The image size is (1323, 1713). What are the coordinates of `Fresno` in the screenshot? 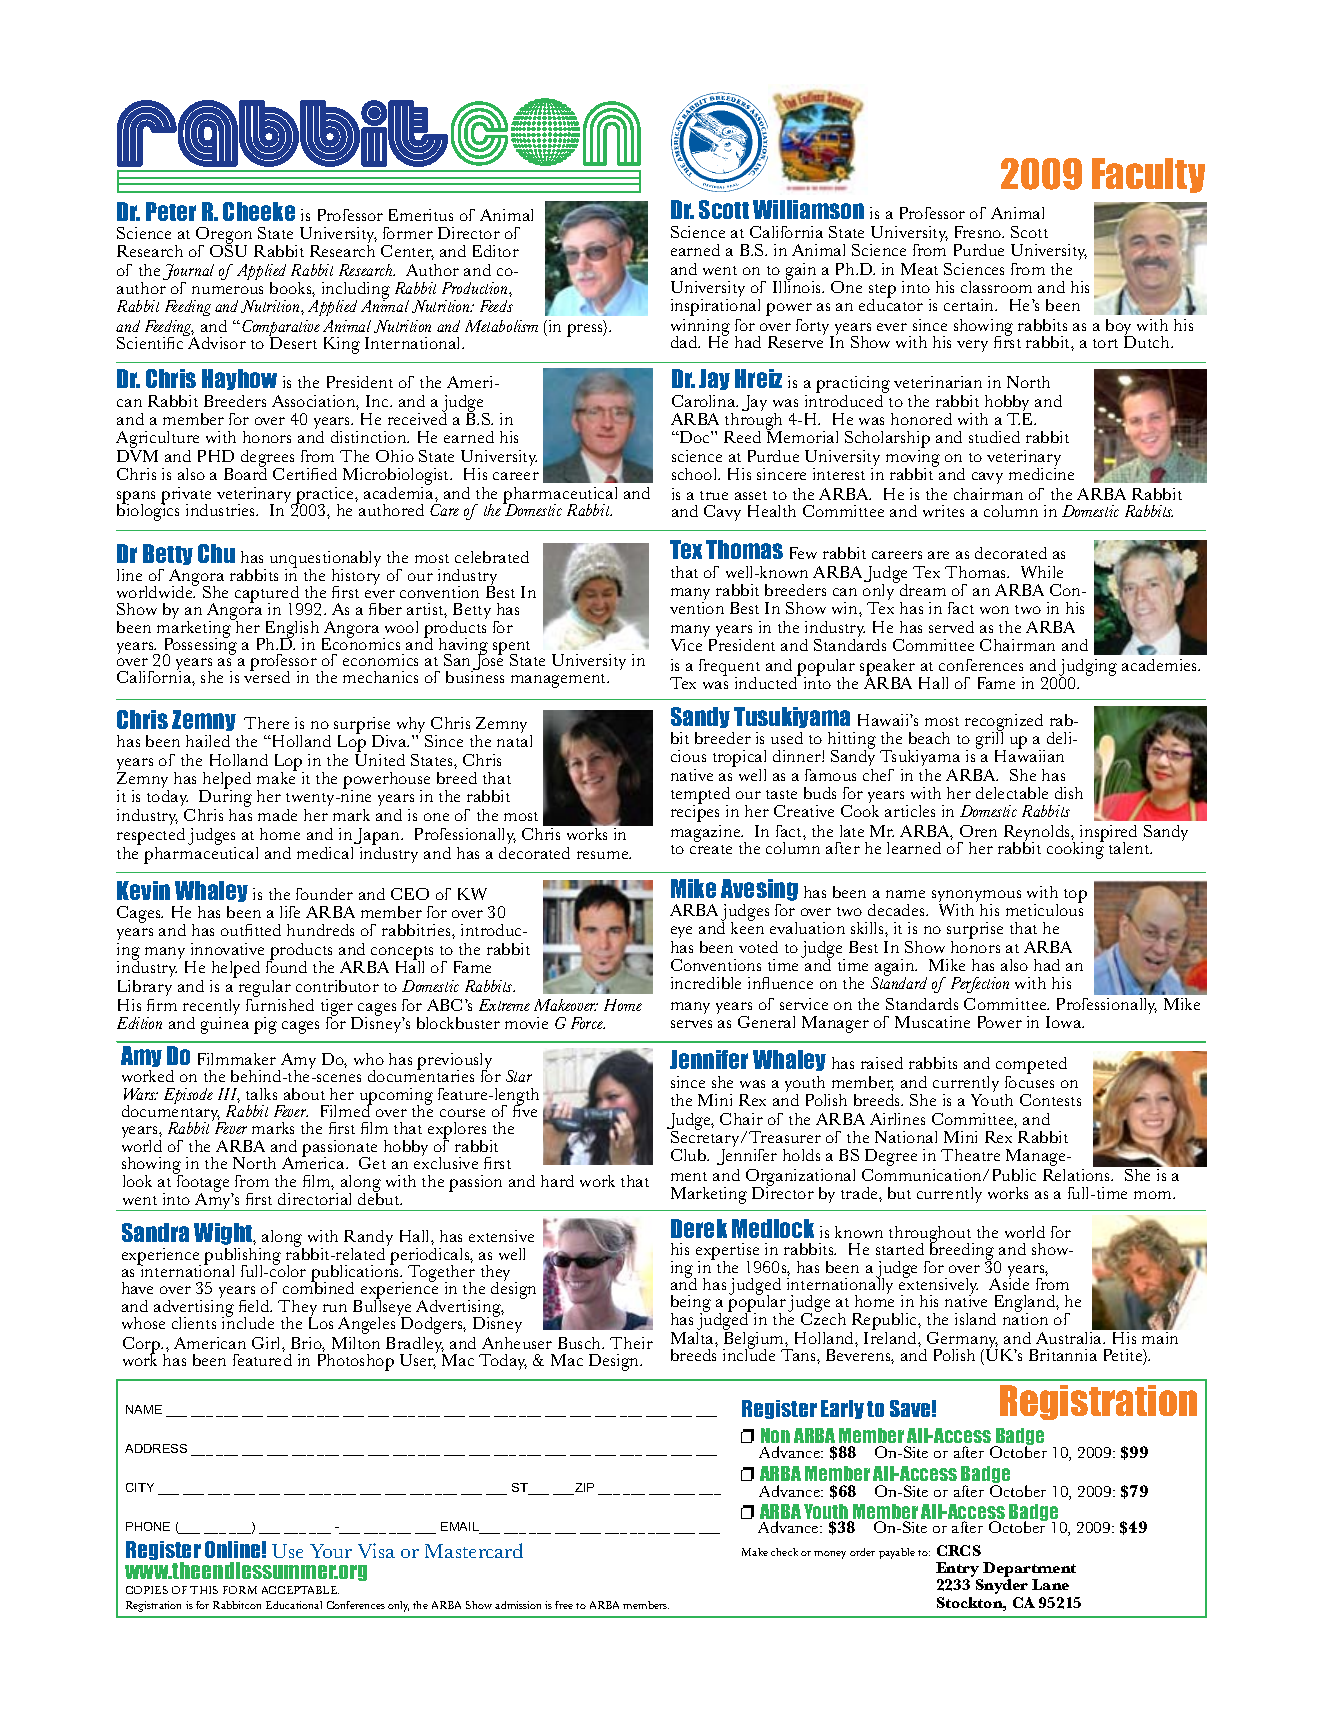 It's located at (979, 232).
